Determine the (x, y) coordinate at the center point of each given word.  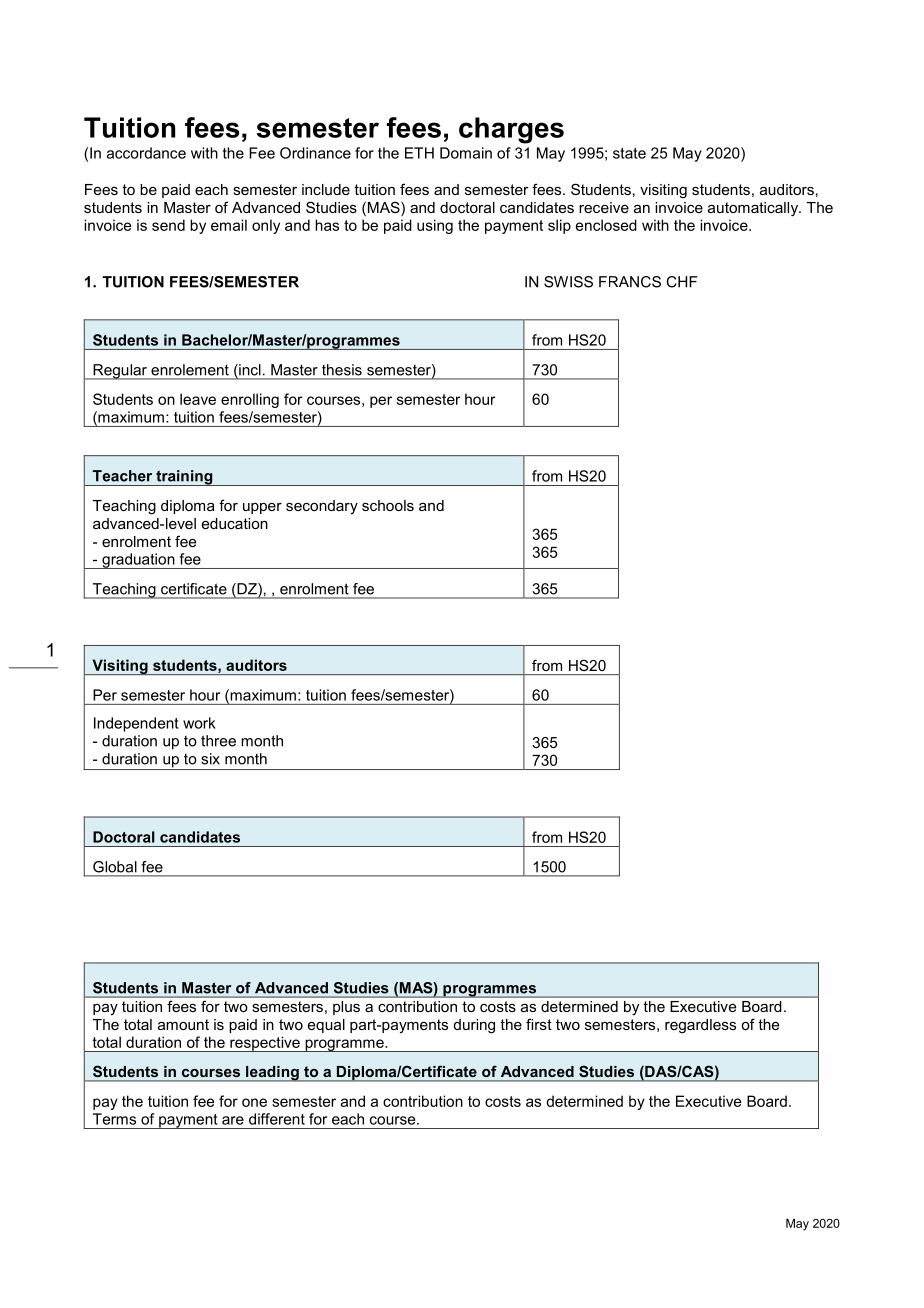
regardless (700, 1026)
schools (388, 505)
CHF (682, 282)
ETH (419, 153)
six (210, 759)
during (474, 1026)
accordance (146, 153)
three (218, 741)
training (184, 478)
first (539, 1024)
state (629, 153)
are (233, 1120)
